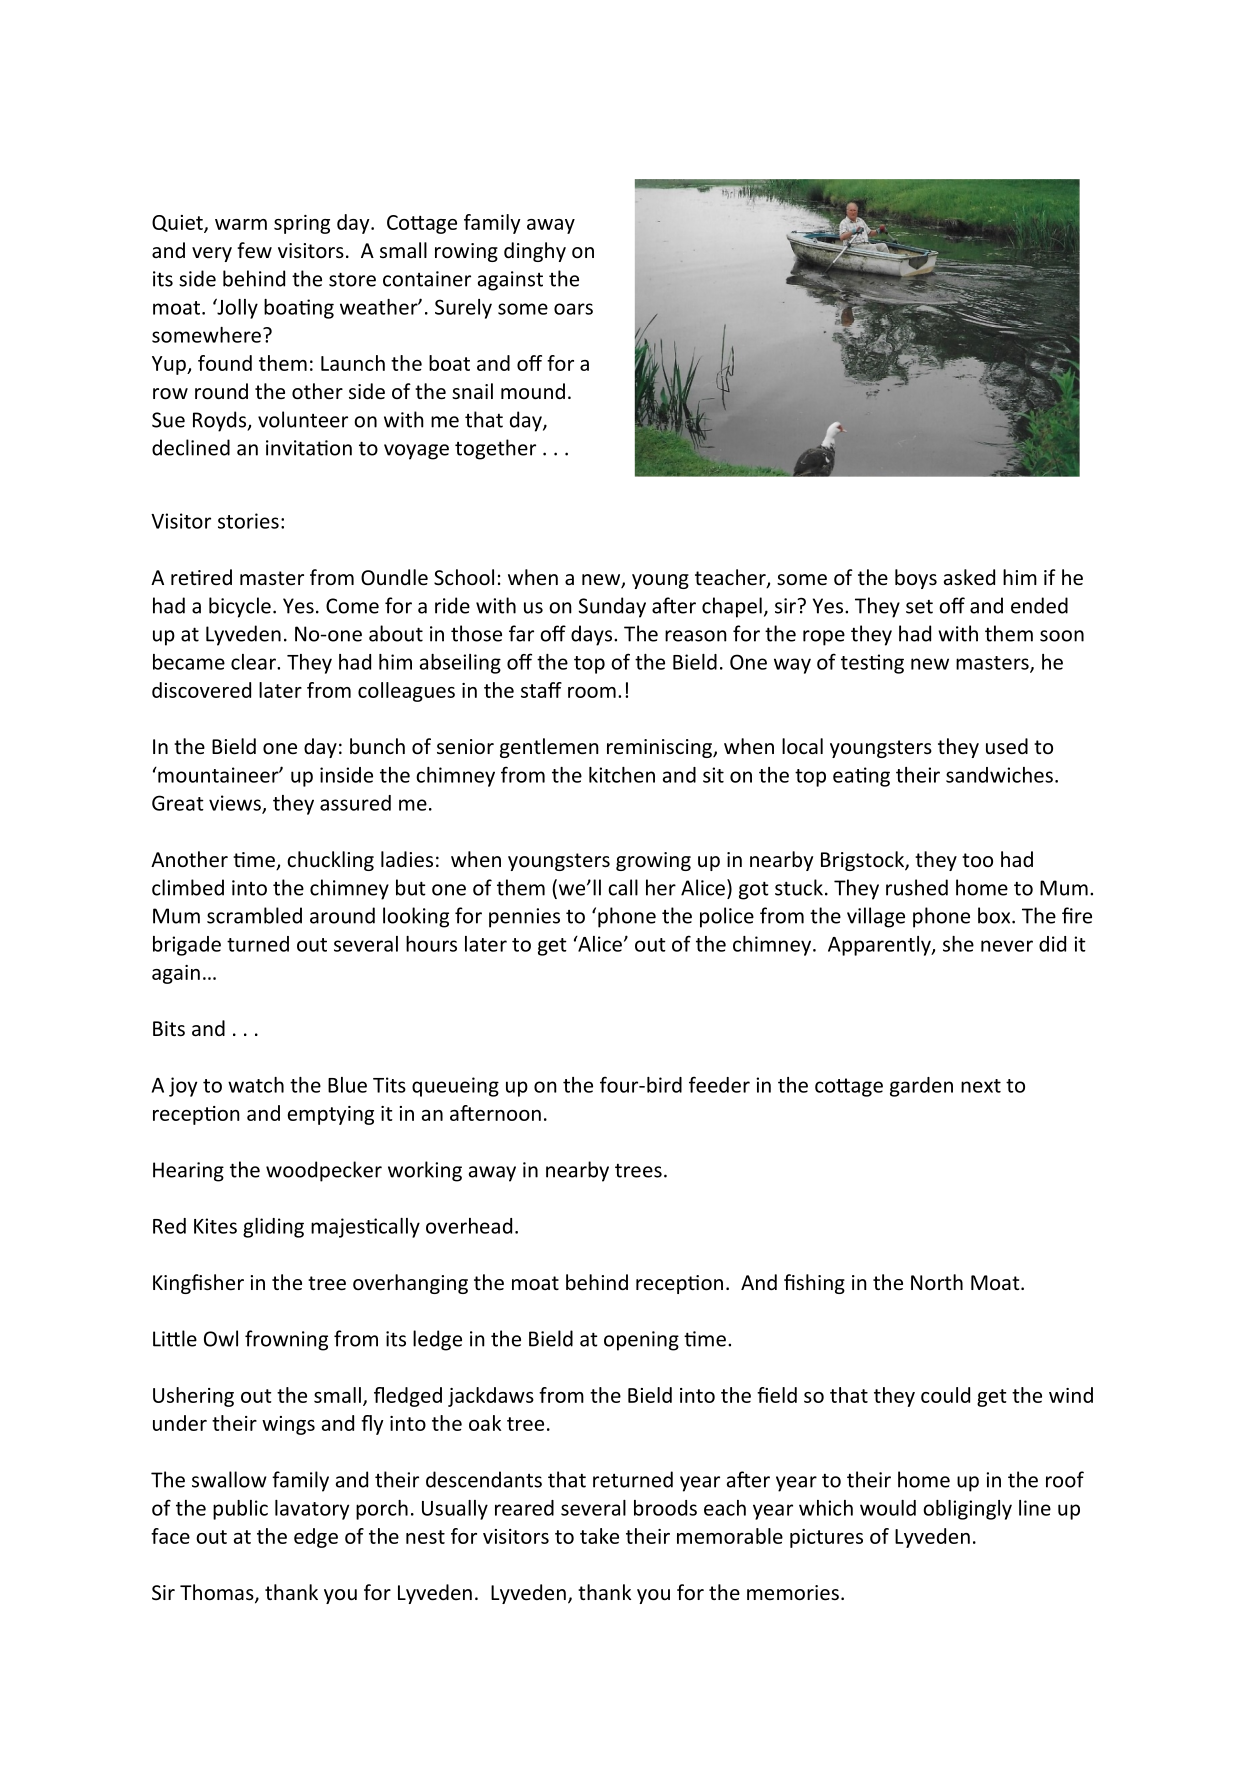 The height and width of the screenshot is (1765, 1248). What do you see at coordinates (286, 1340) in the screenshot?
I see `frowning` at bounding box center [286, 1340].
